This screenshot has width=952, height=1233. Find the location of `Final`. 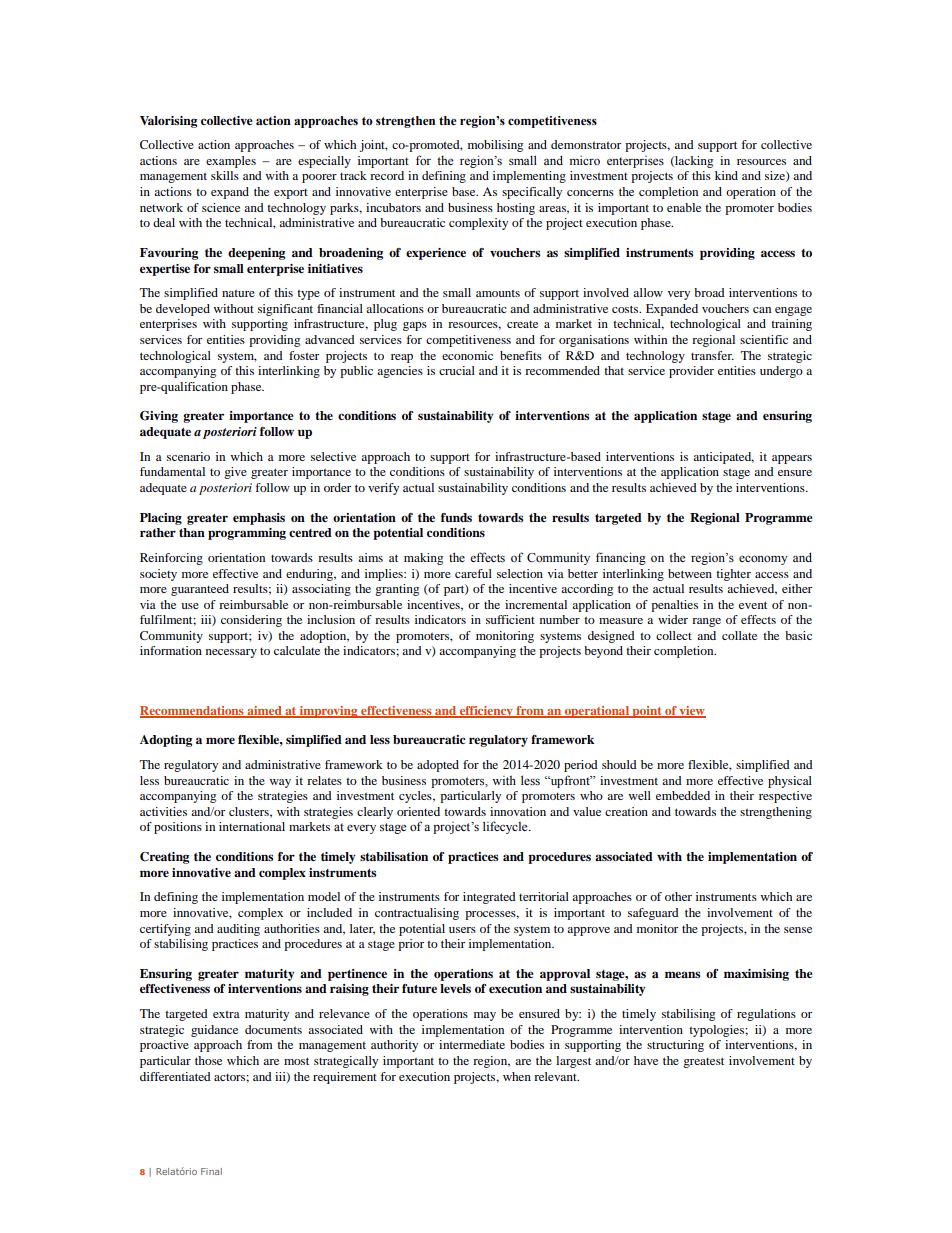

Final is located at coordinates (211, 1171).
